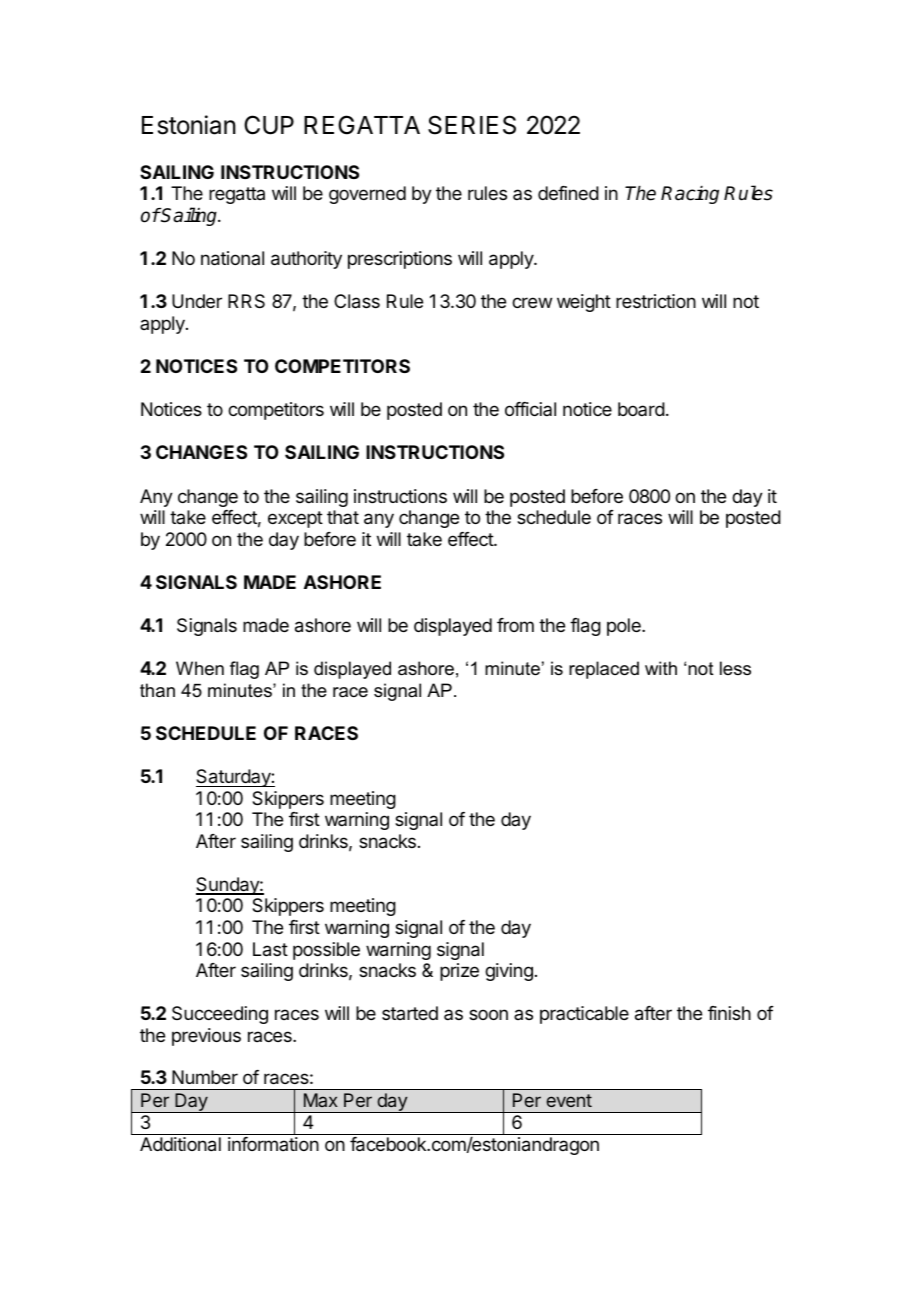 The height and width of the screenshot is (1309, 924). Describe the element at coordinates (205, 1077) in the screenshot. I see `Number` at that location.
